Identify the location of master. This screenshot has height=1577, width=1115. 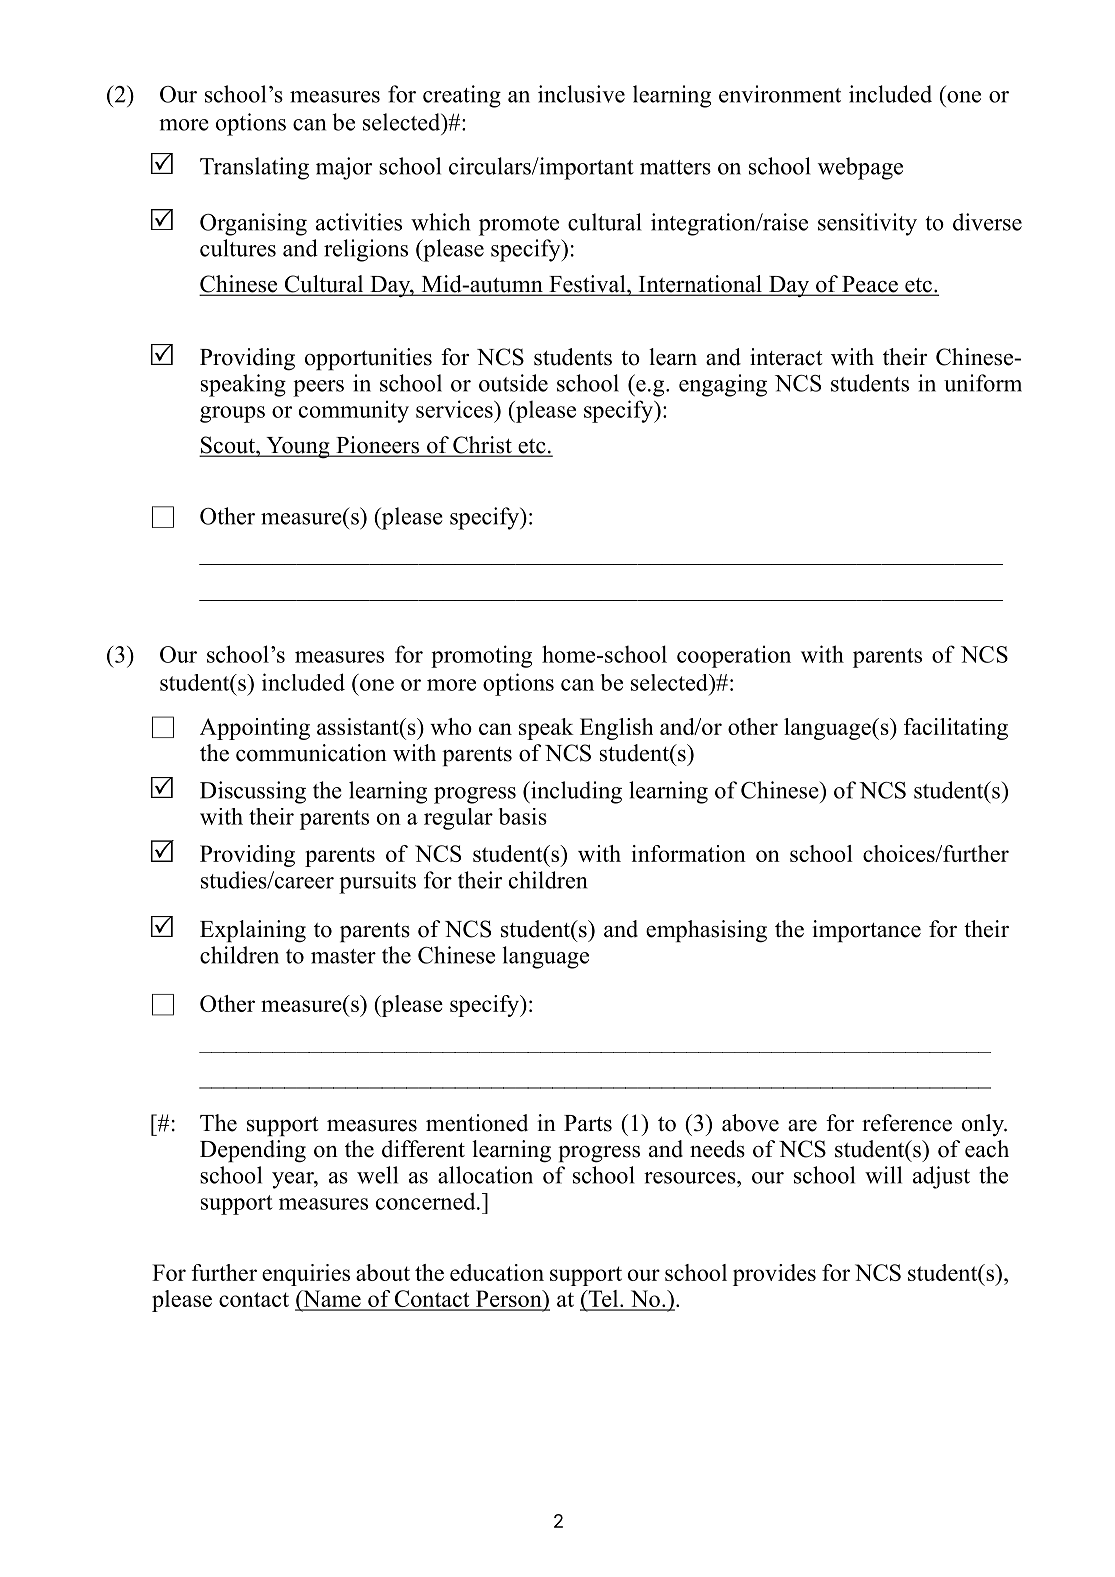
(343, 956).
